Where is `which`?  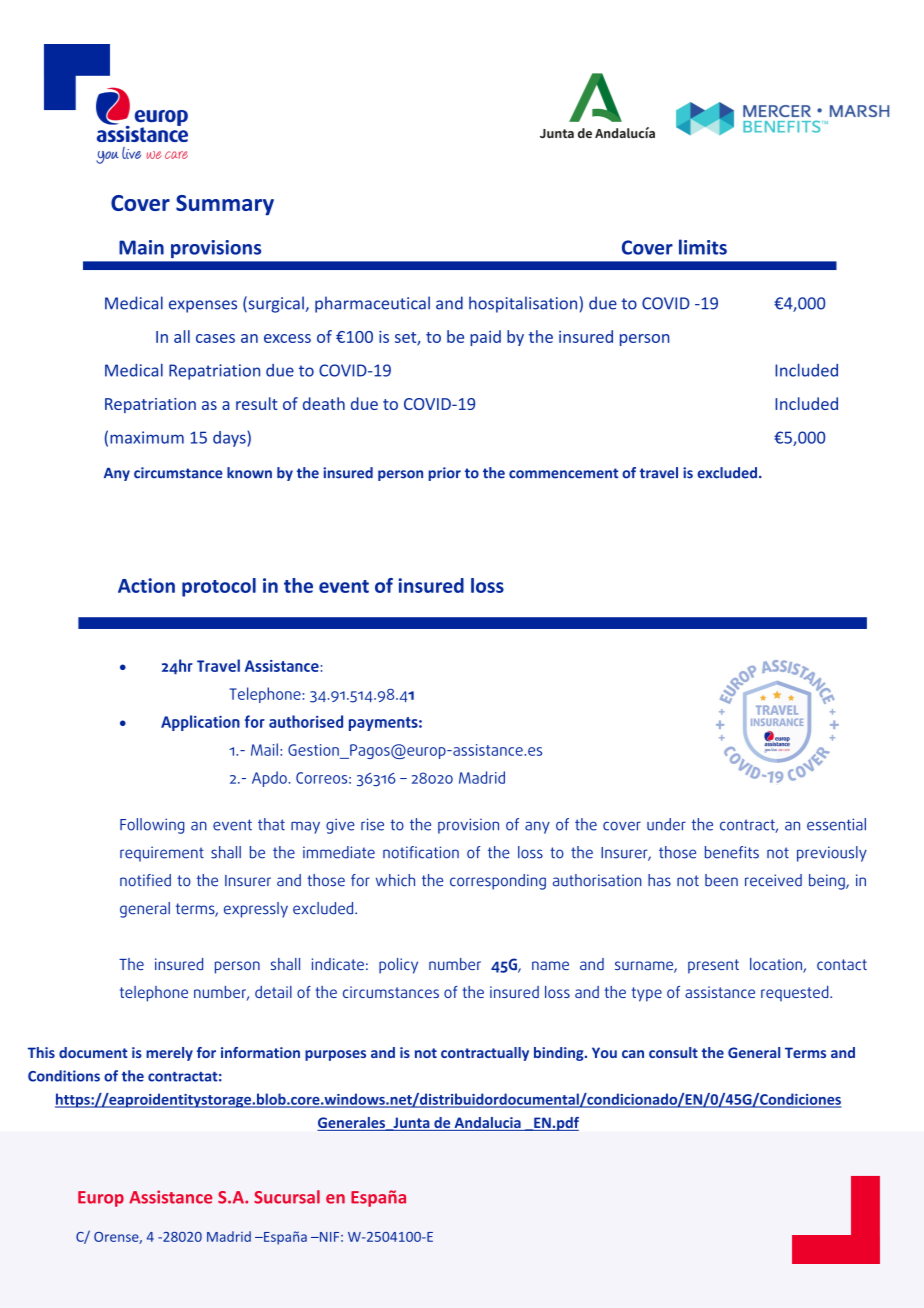
which is located at coordinates (395, 880).
